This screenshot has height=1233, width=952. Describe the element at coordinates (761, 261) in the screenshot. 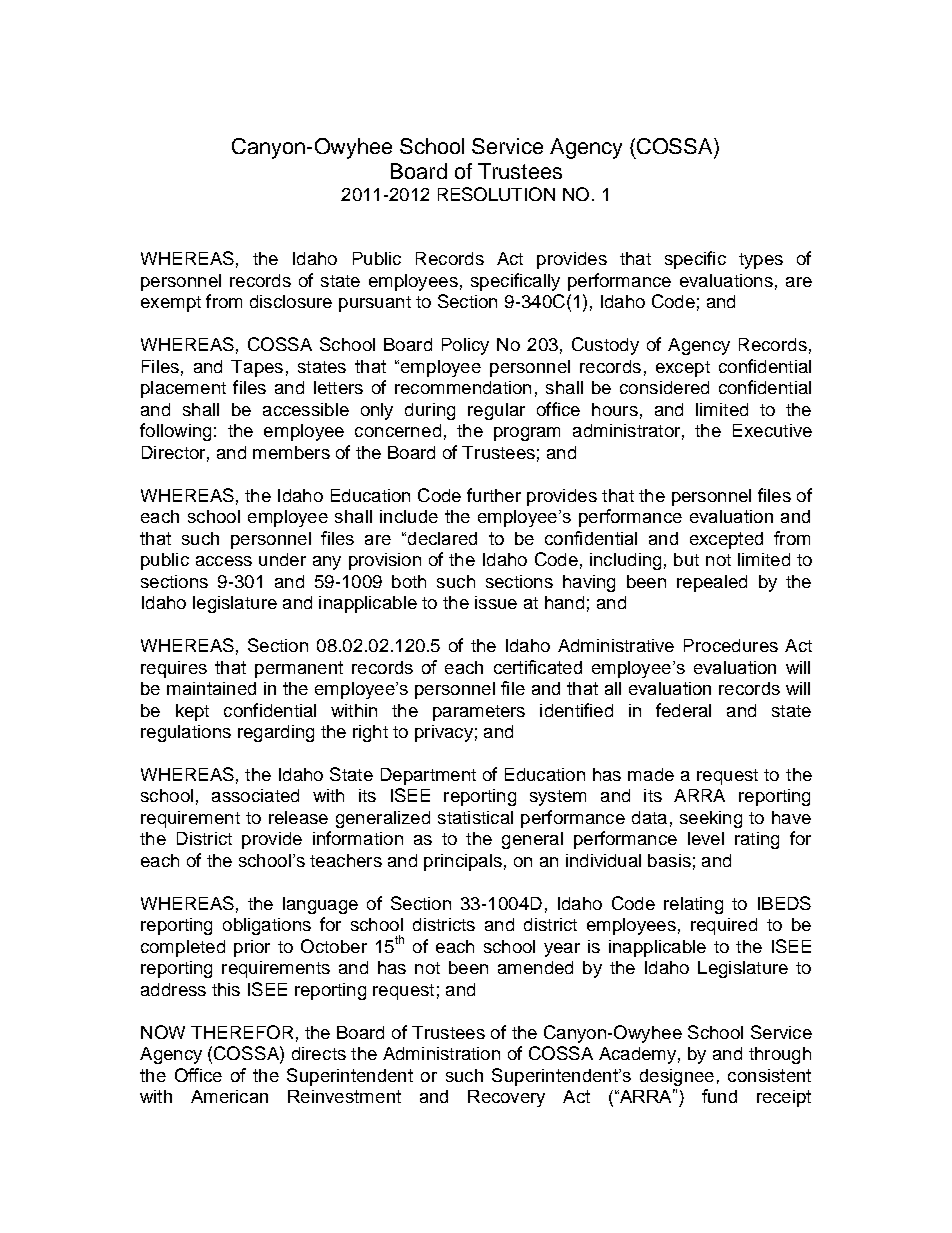

I see `types` at that location.
